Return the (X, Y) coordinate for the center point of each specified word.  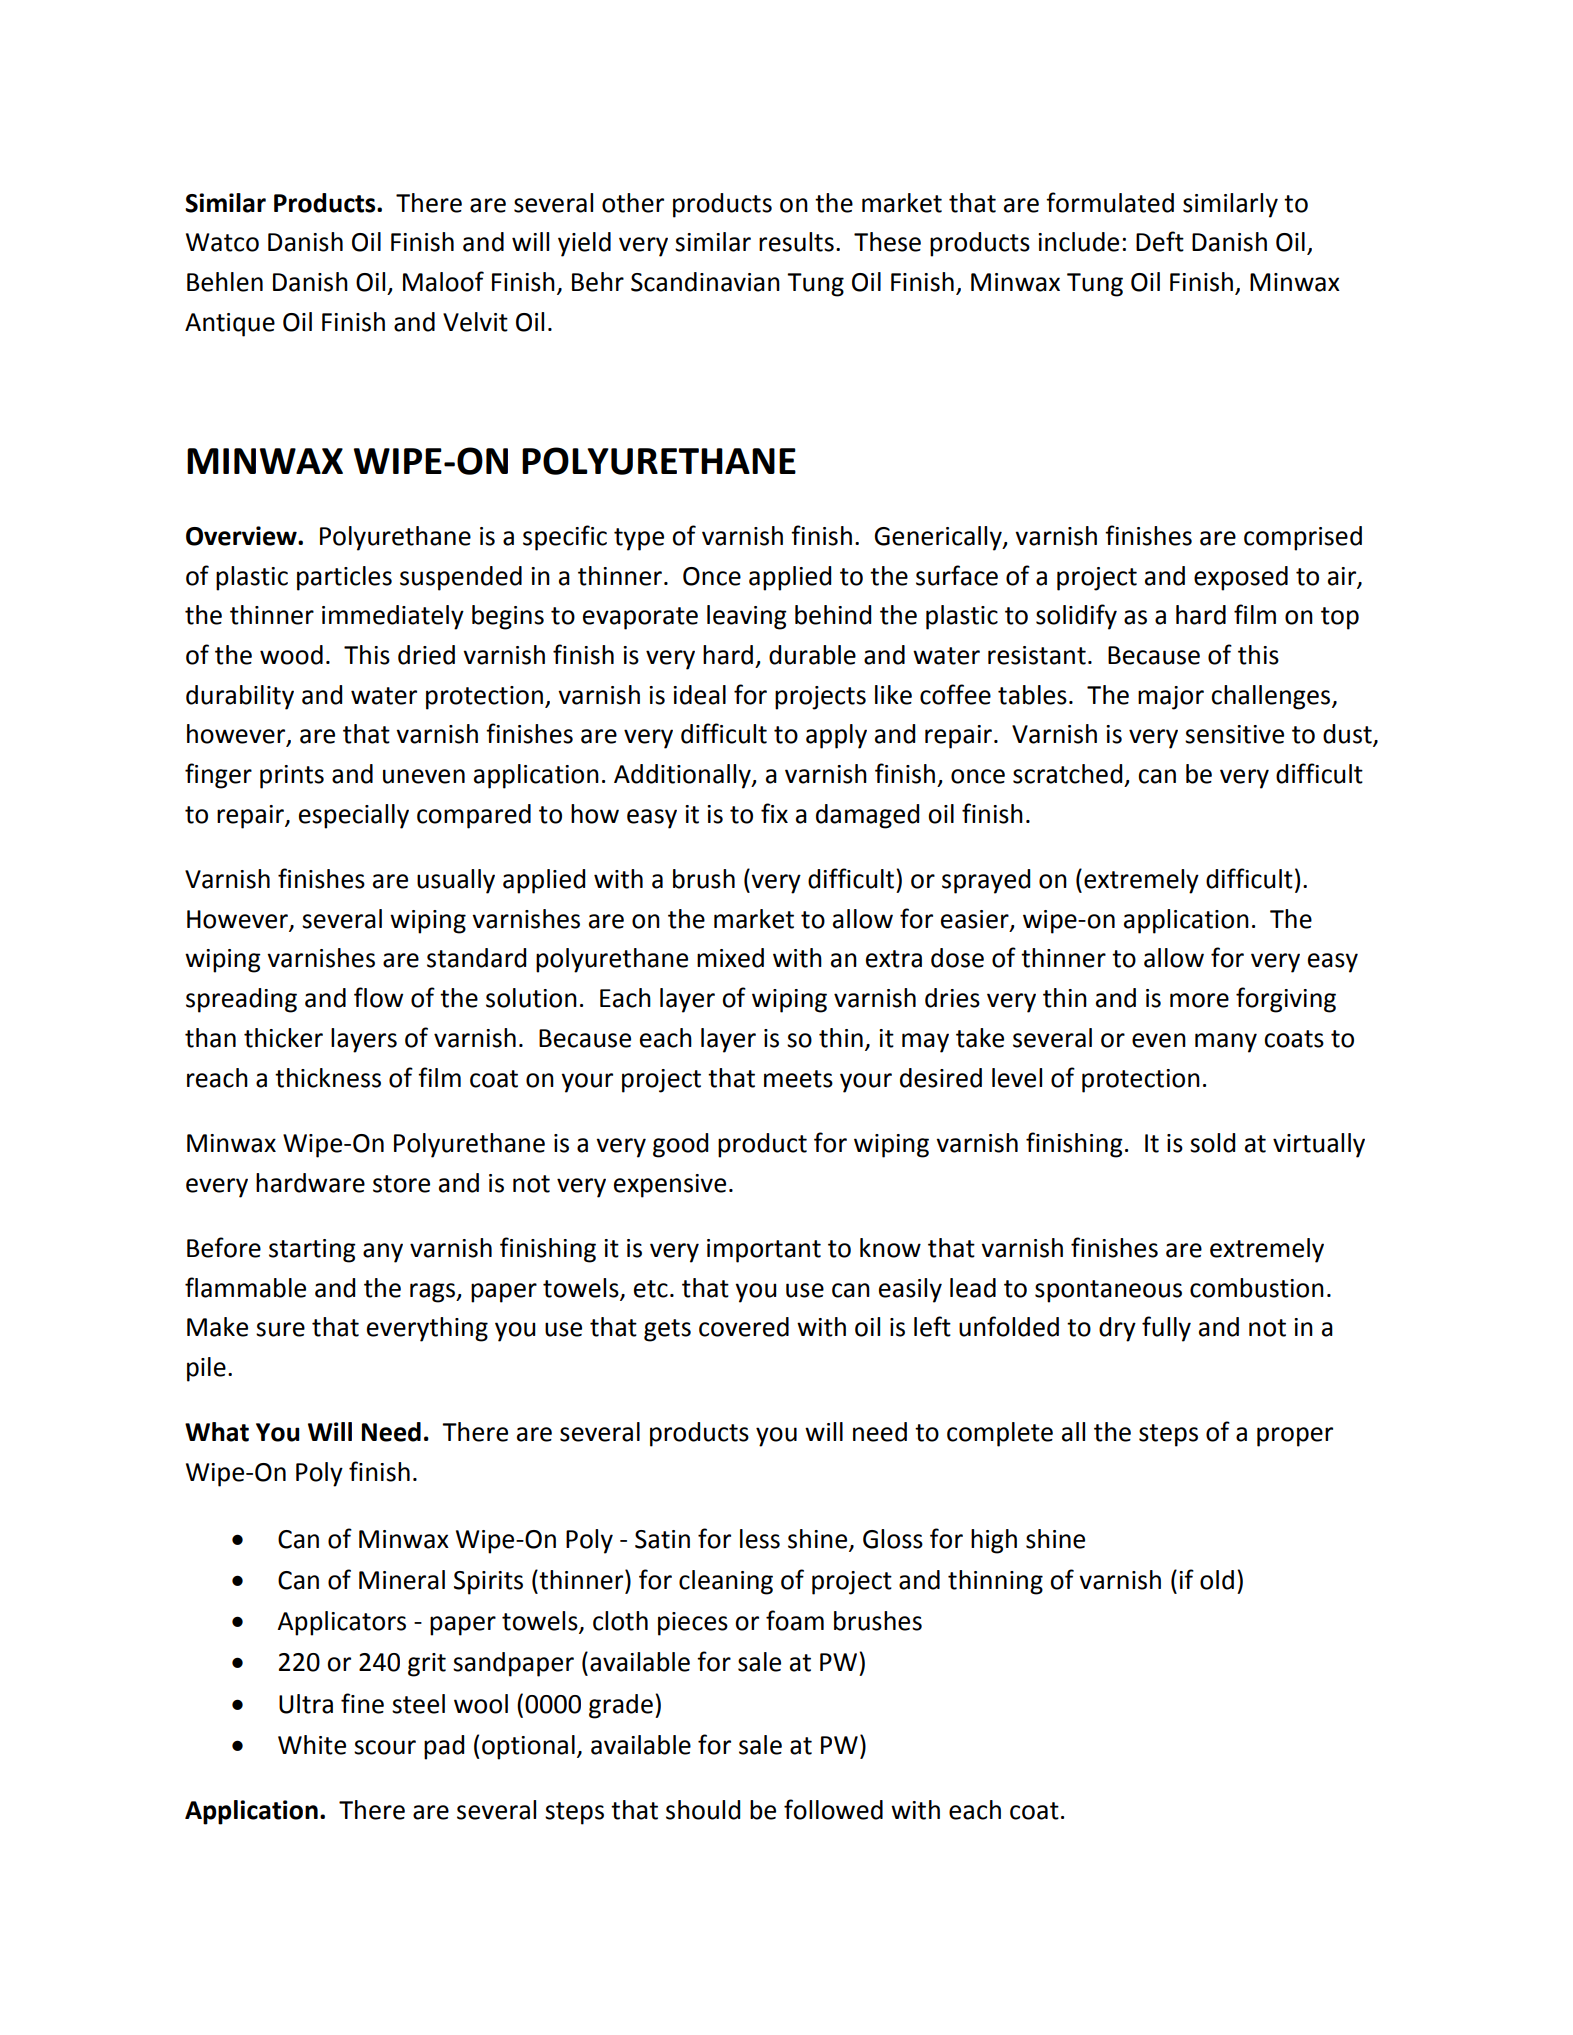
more (1199, 1000)
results (796, 242)
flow (378, 997)
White (312, 1745)
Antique (230, 325)
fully (1166, 1329)
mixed (730, 958)
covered (744, 1327)
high (994, 1541)
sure (280, 1329)
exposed (1241, 578)
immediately (393, 617)
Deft (1160, 241)
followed (833, 1809)
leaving (747, 617)
